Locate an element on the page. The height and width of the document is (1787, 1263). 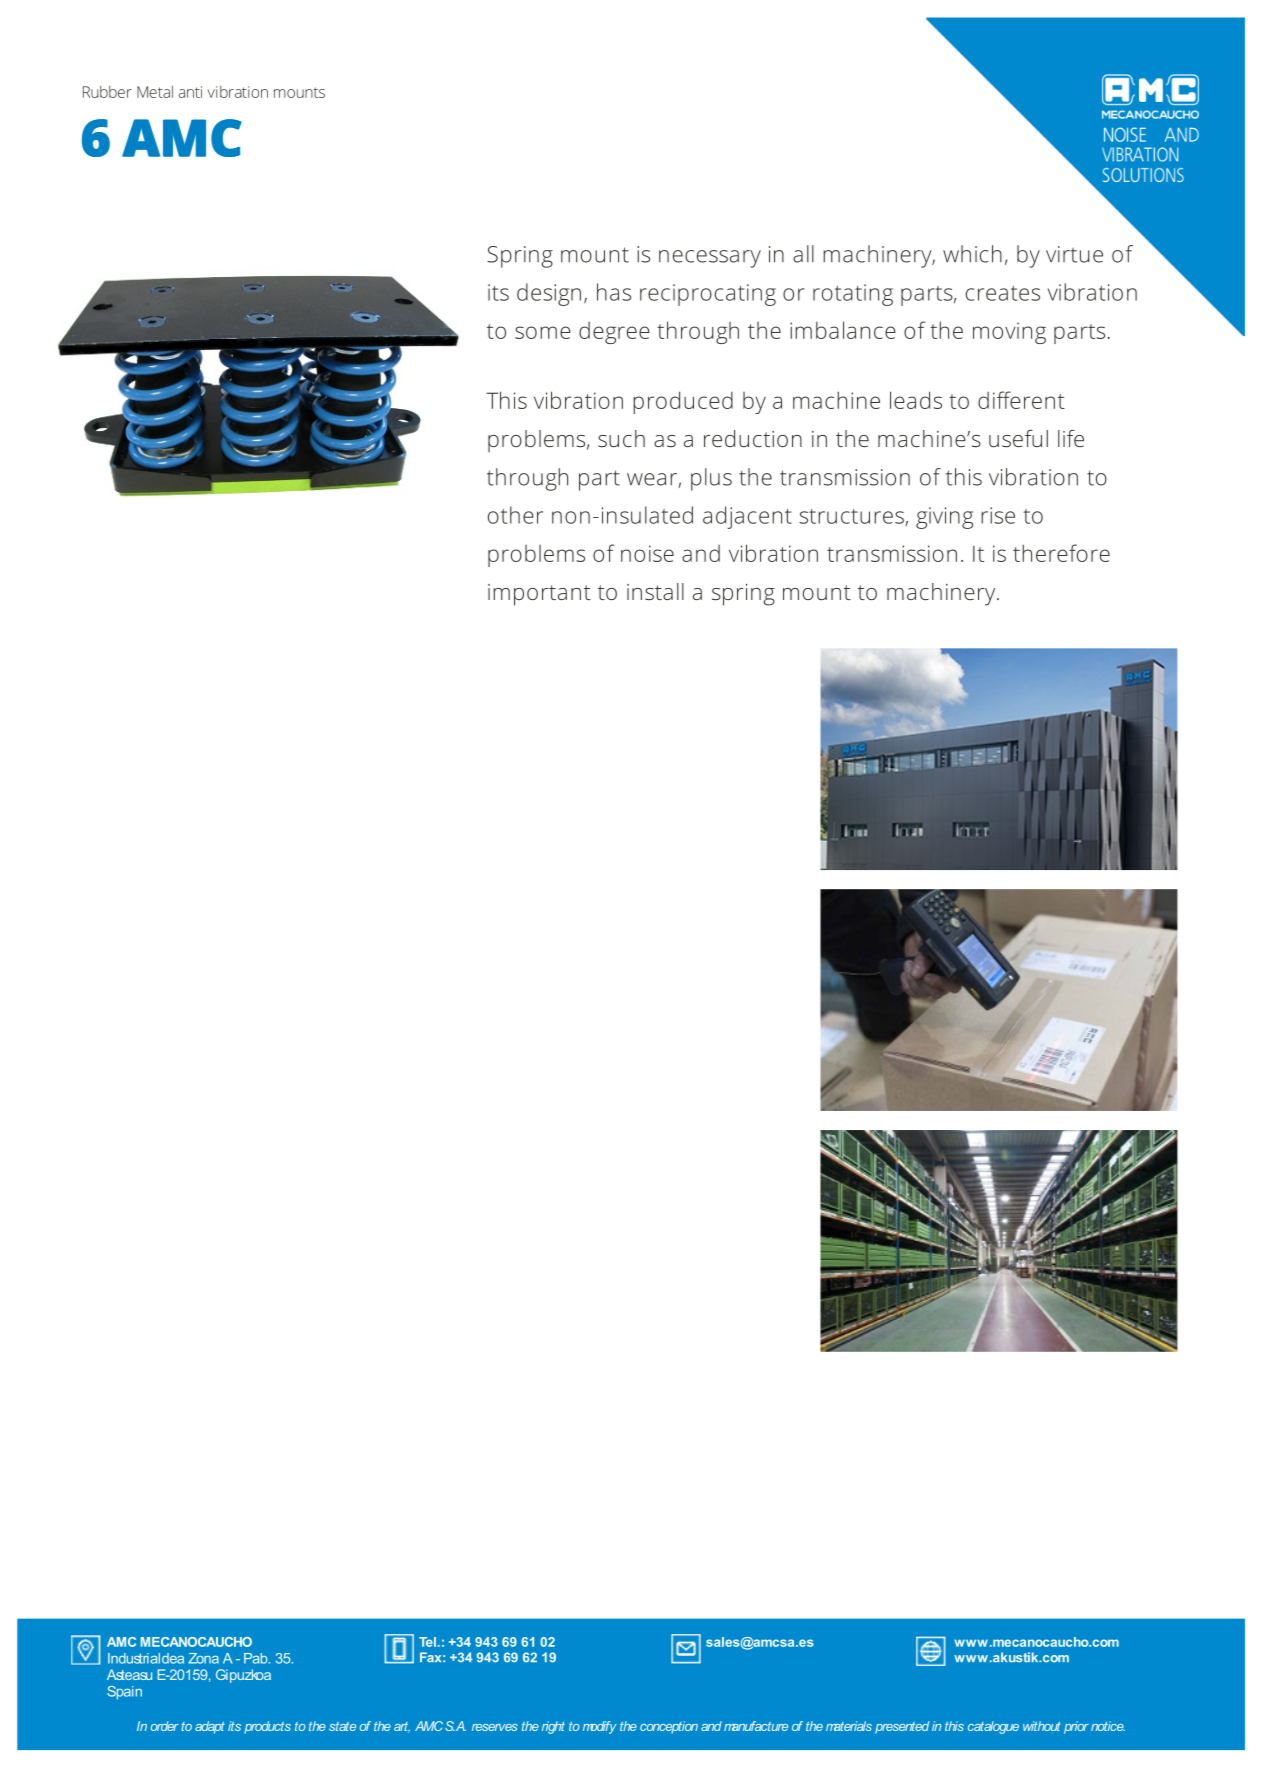
Pab is located at coordinates (257, 1658).
